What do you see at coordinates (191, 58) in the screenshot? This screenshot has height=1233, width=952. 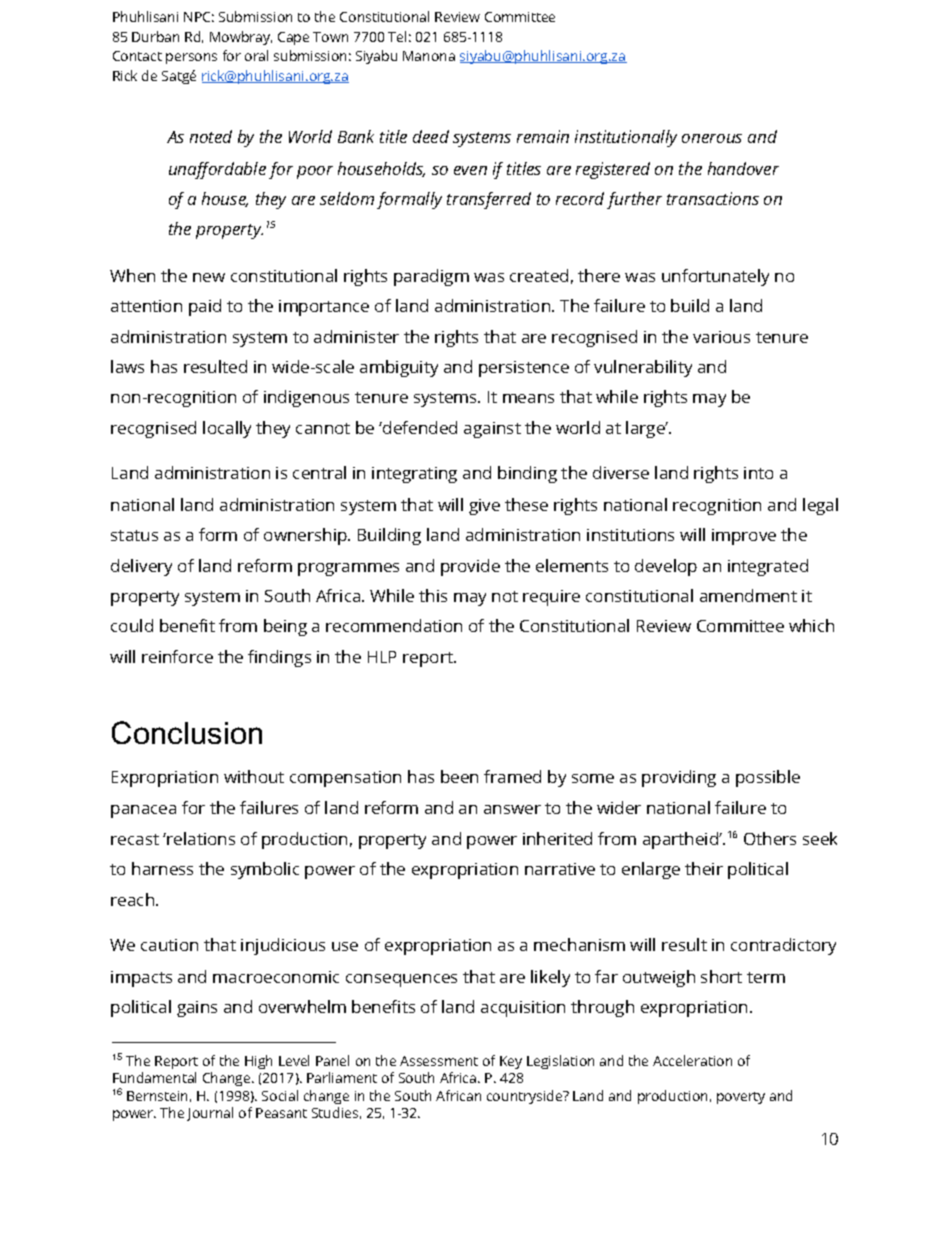 I see `persons` at bounding box center [191, 58].
